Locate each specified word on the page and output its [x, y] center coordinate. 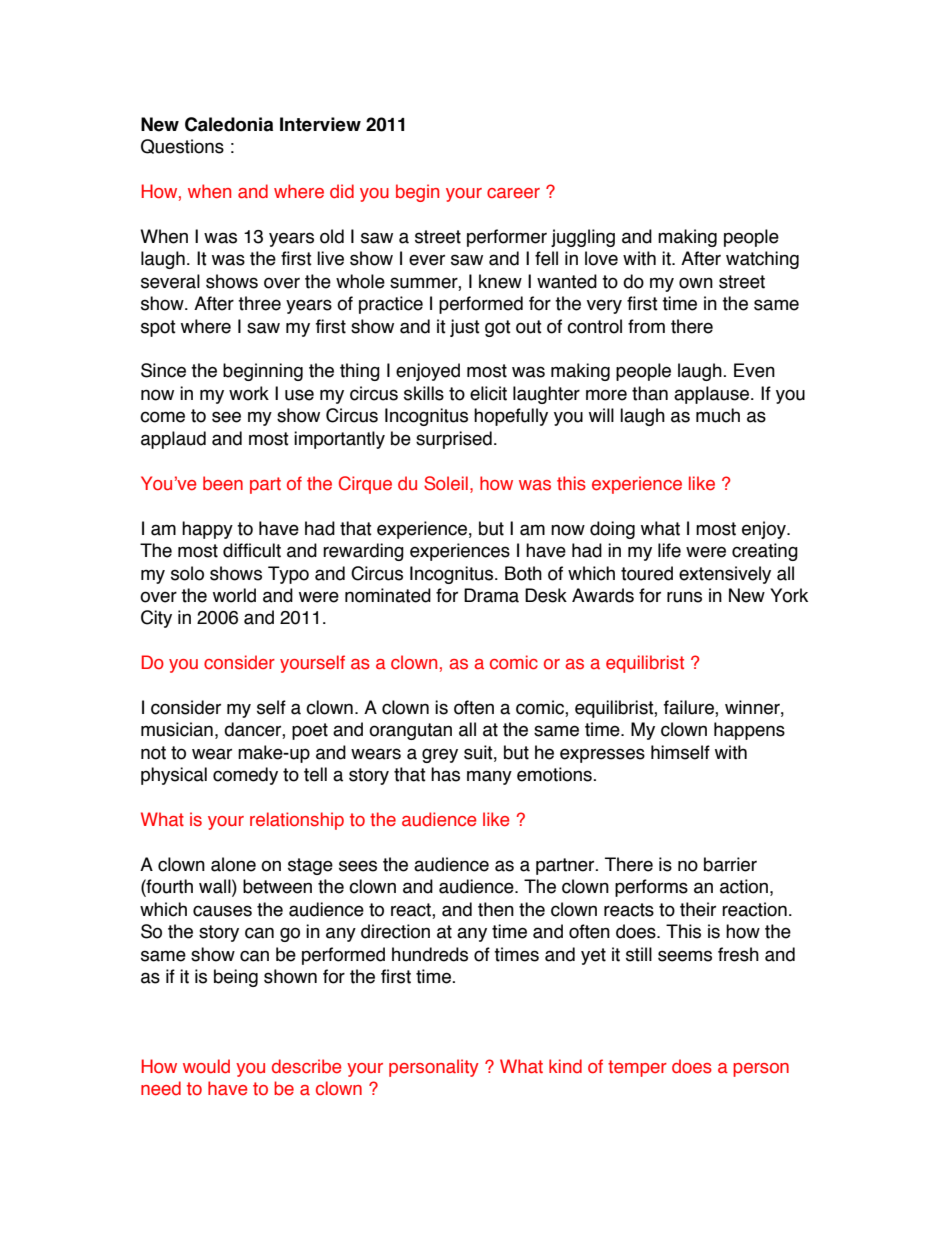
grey [440, 755]
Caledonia [229, 124]
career [513, 193]
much [718, 415]
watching [762, 260]
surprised [454, 440]
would [206, 1066]
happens [749, 731]
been [223, 483]
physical [174, 776]
